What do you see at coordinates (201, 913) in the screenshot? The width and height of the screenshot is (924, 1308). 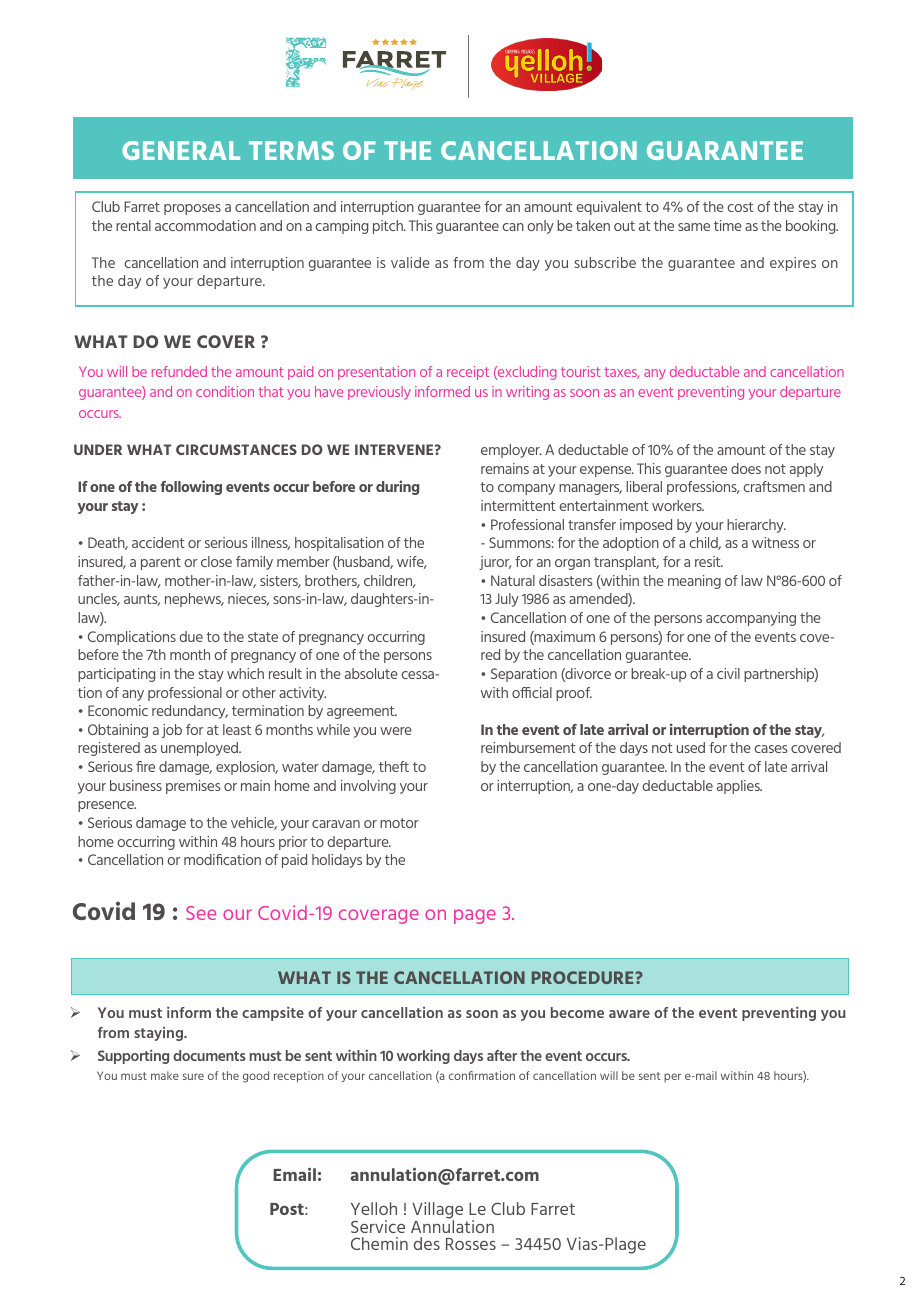 I see `See` at bounding box center [201, 913].
